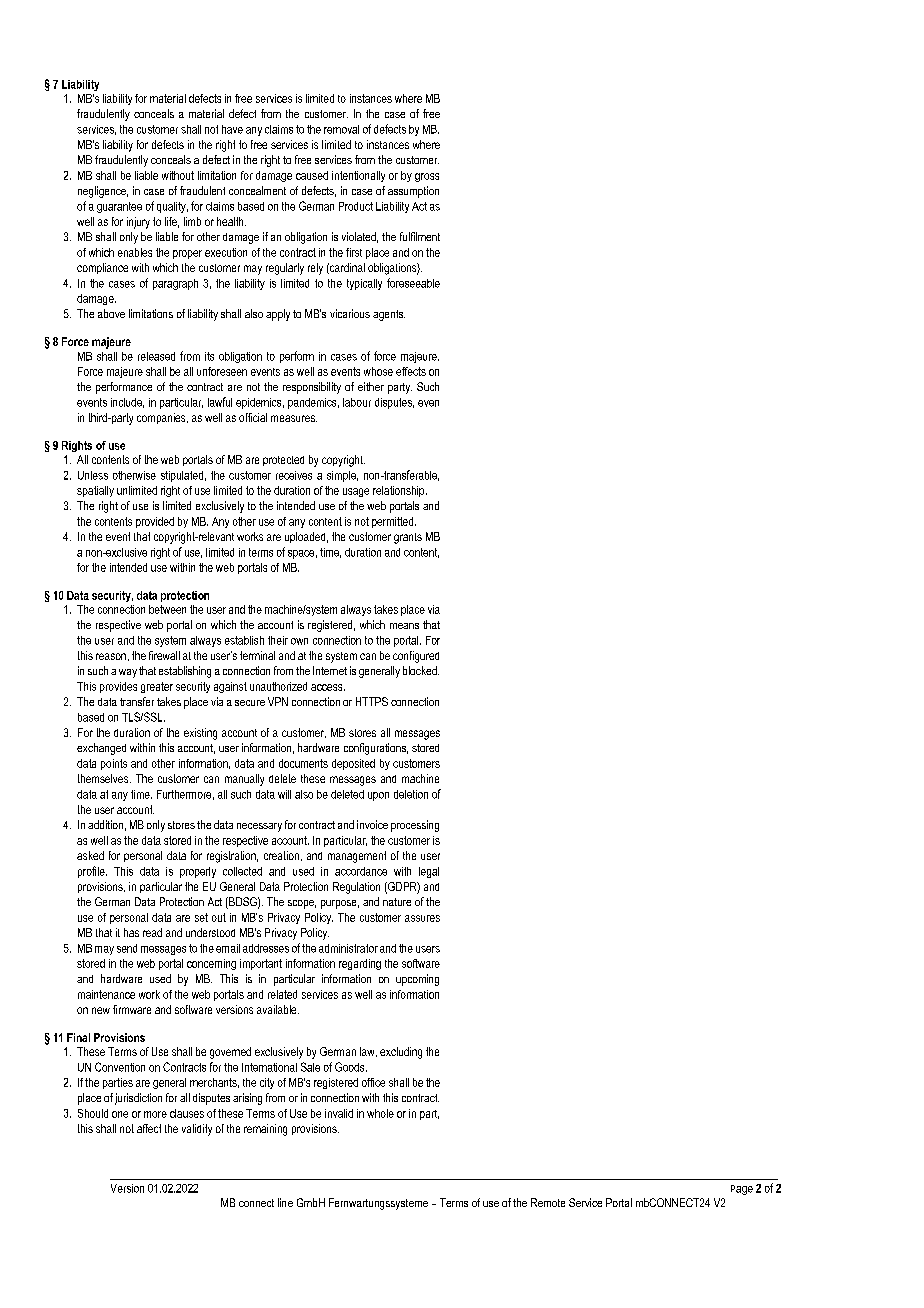 This page has height=1308, width=924. I want to click on processing, so click(415, 826).
